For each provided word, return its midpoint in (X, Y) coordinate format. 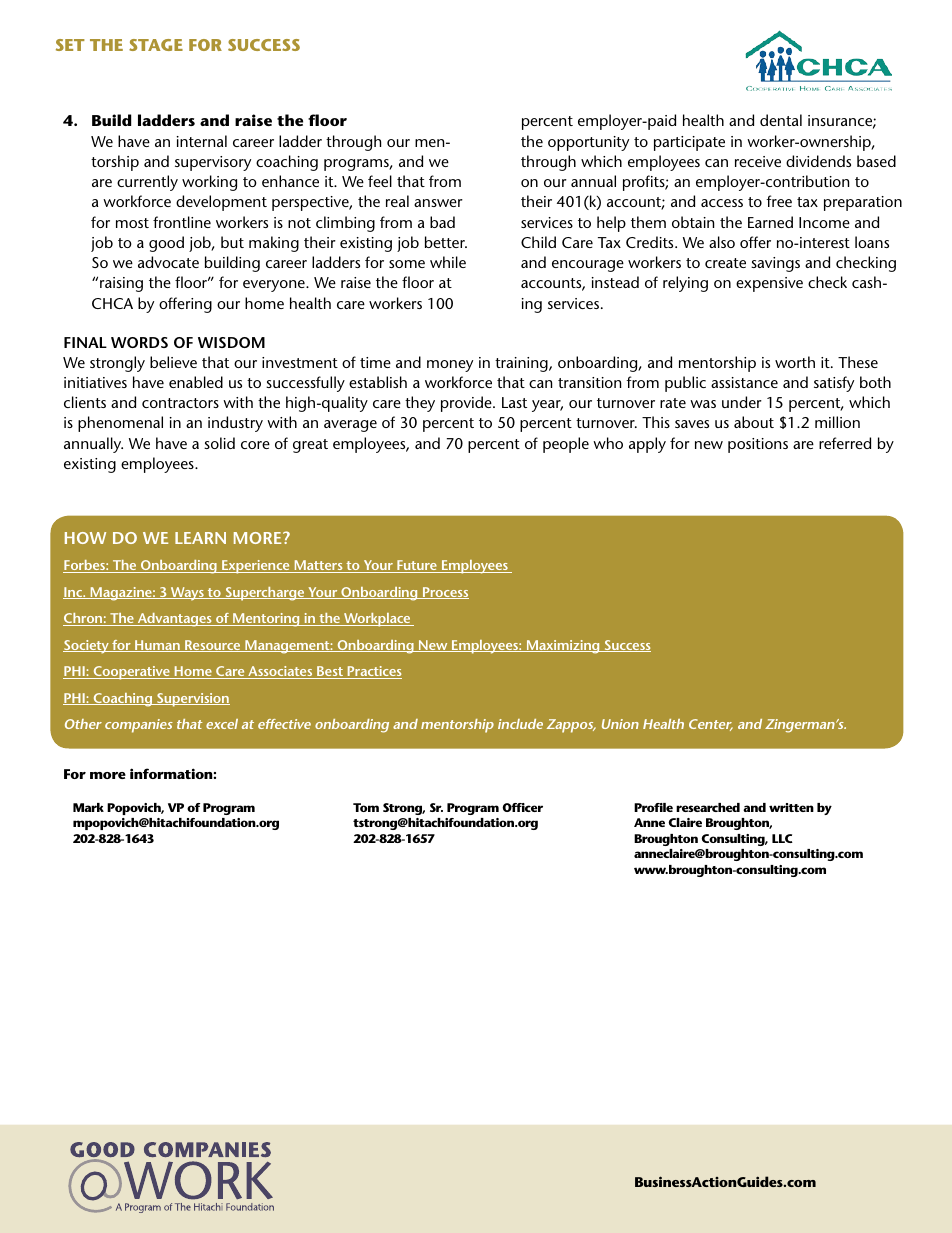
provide (467, 404)
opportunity (588, 143)
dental (781, 120)
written (791, 807)
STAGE (156, 45)
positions (758, 445)
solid (219, 443)
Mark (88, 807)
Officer (522, 807)
